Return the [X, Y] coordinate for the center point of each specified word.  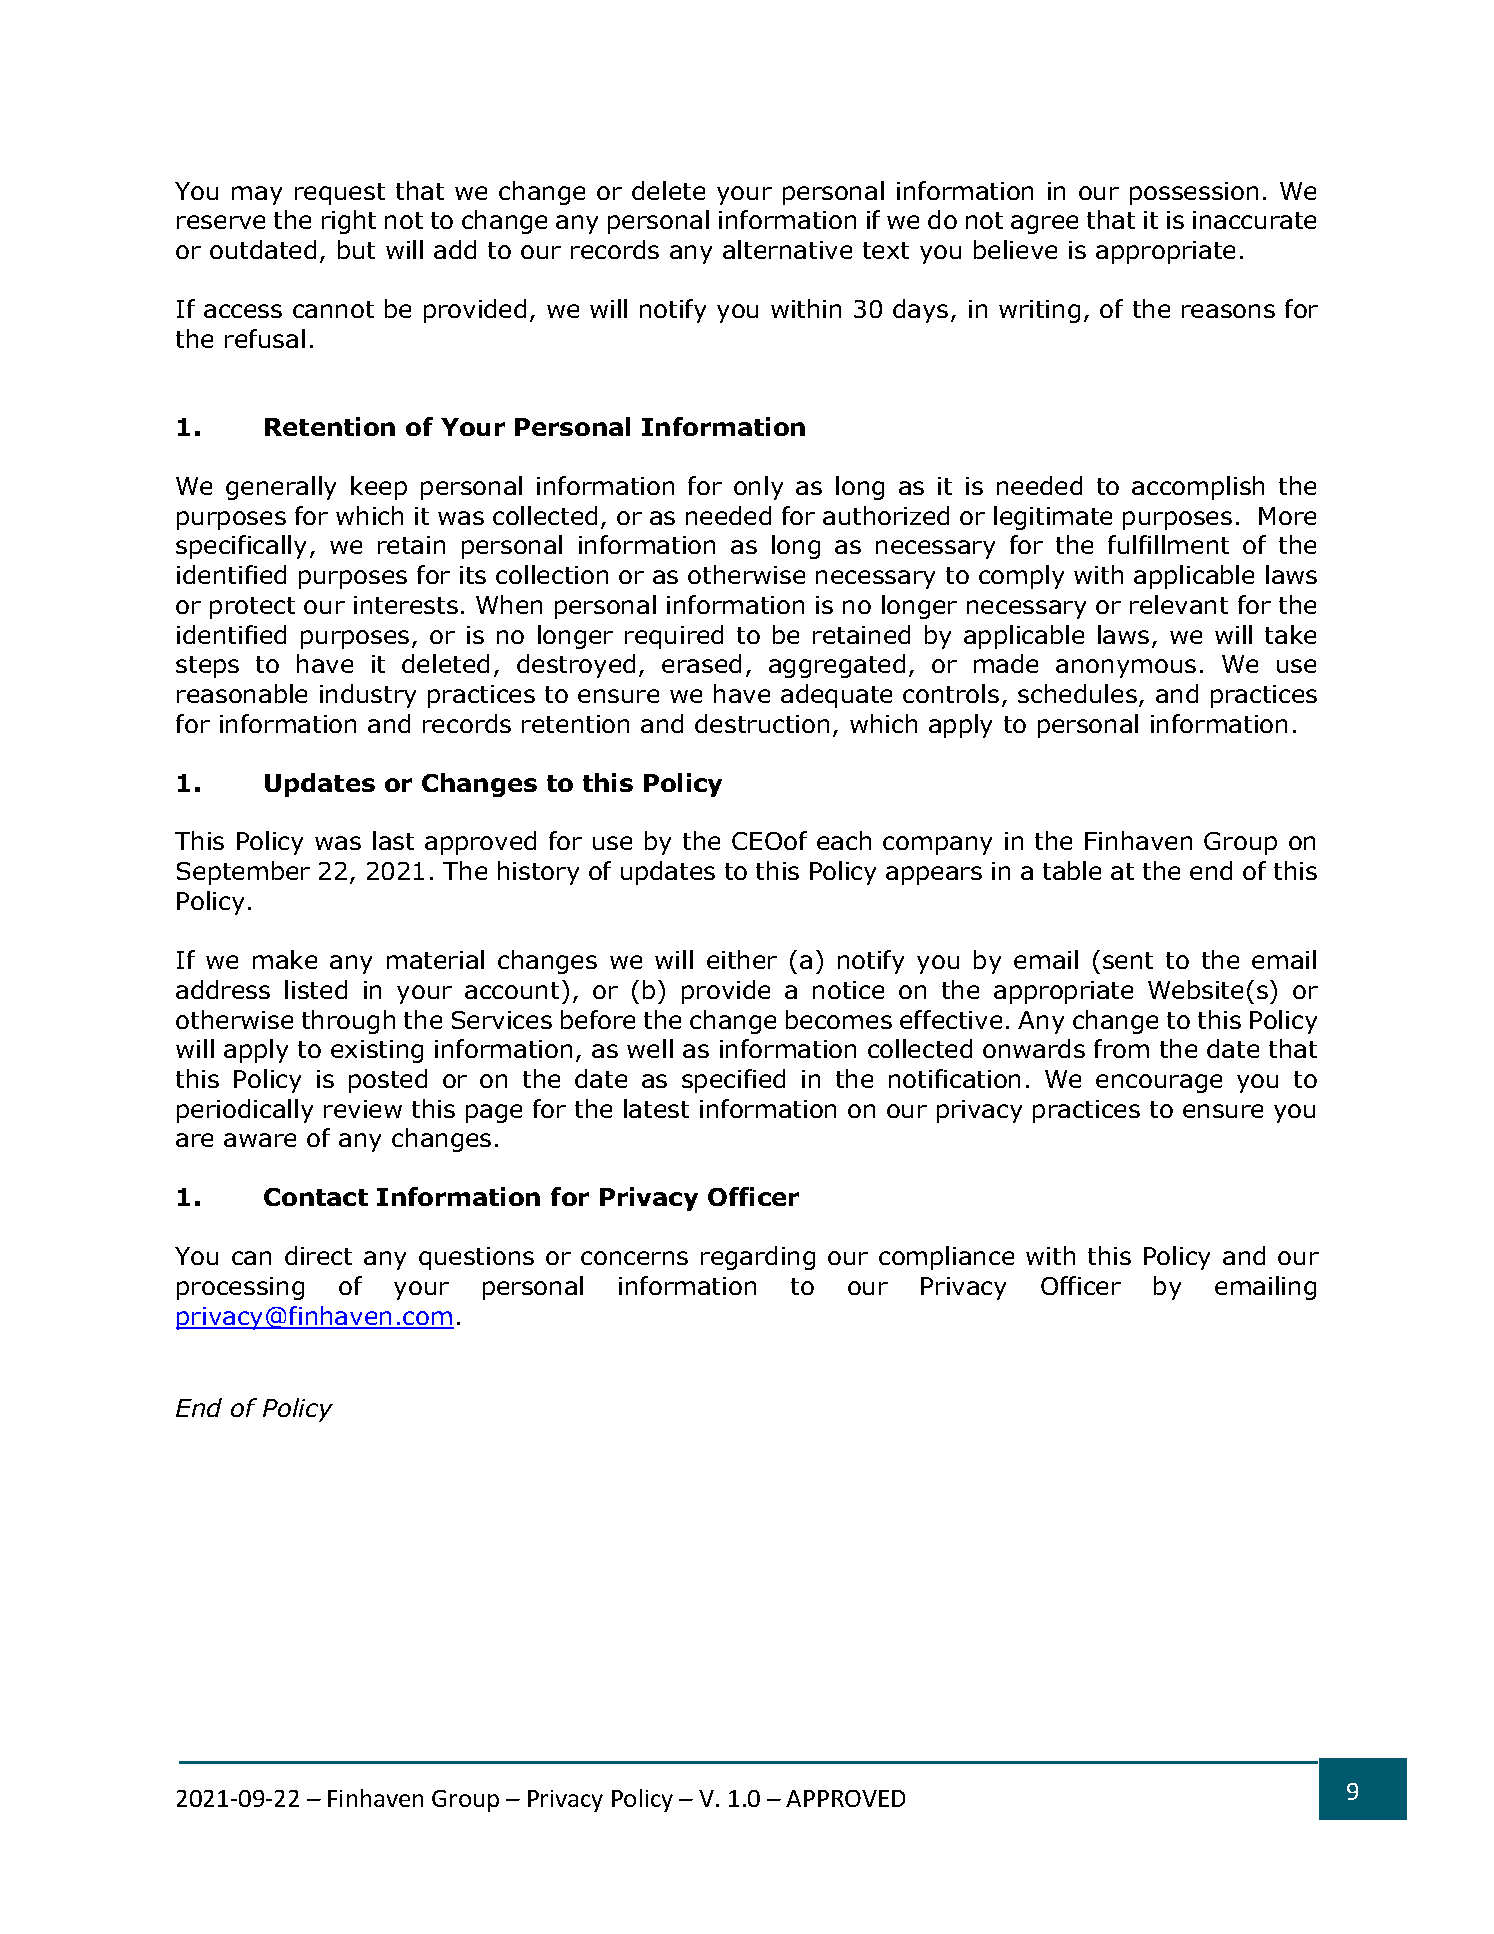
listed [316, 989]
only [758, 488]
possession [1194, 193]
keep [379, 488]
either [742, 959]
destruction [762, 723]
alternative [787, 249]
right [349, 222]
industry [368, 696]
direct [318, 1255]
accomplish [1198, 488]
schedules [1077, 693]
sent [1128, 960]
